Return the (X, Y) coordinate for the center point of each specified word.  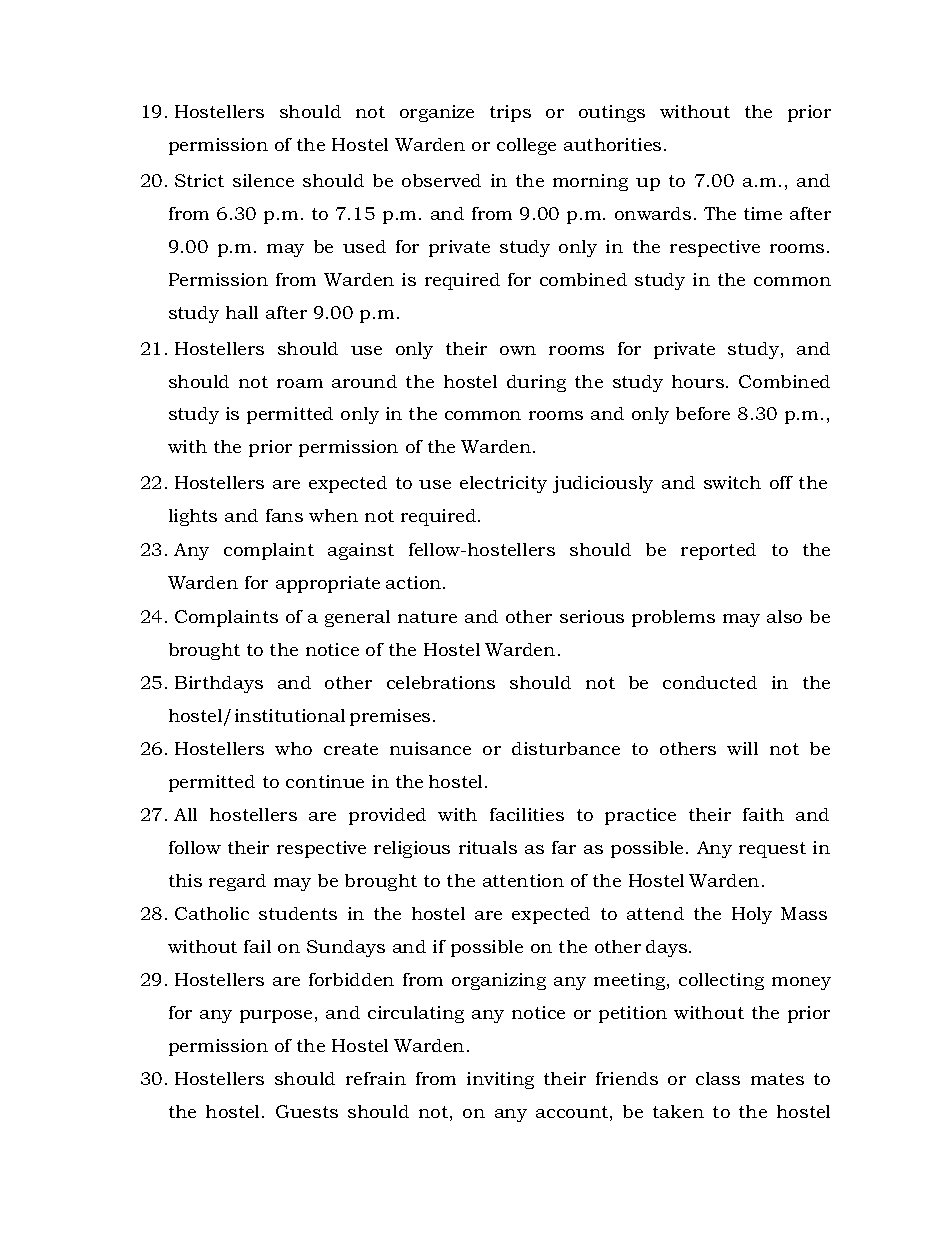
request (772, 850)
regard (237, 882)
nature (427, 617)
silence (263, 180)
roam (300, 383)
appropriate (328, 584)
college (526, 146)
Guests (307, 1111)
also (784, 616)
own (518, 350)
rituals (488, 847)
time (763, 213)
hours (698, 381)
